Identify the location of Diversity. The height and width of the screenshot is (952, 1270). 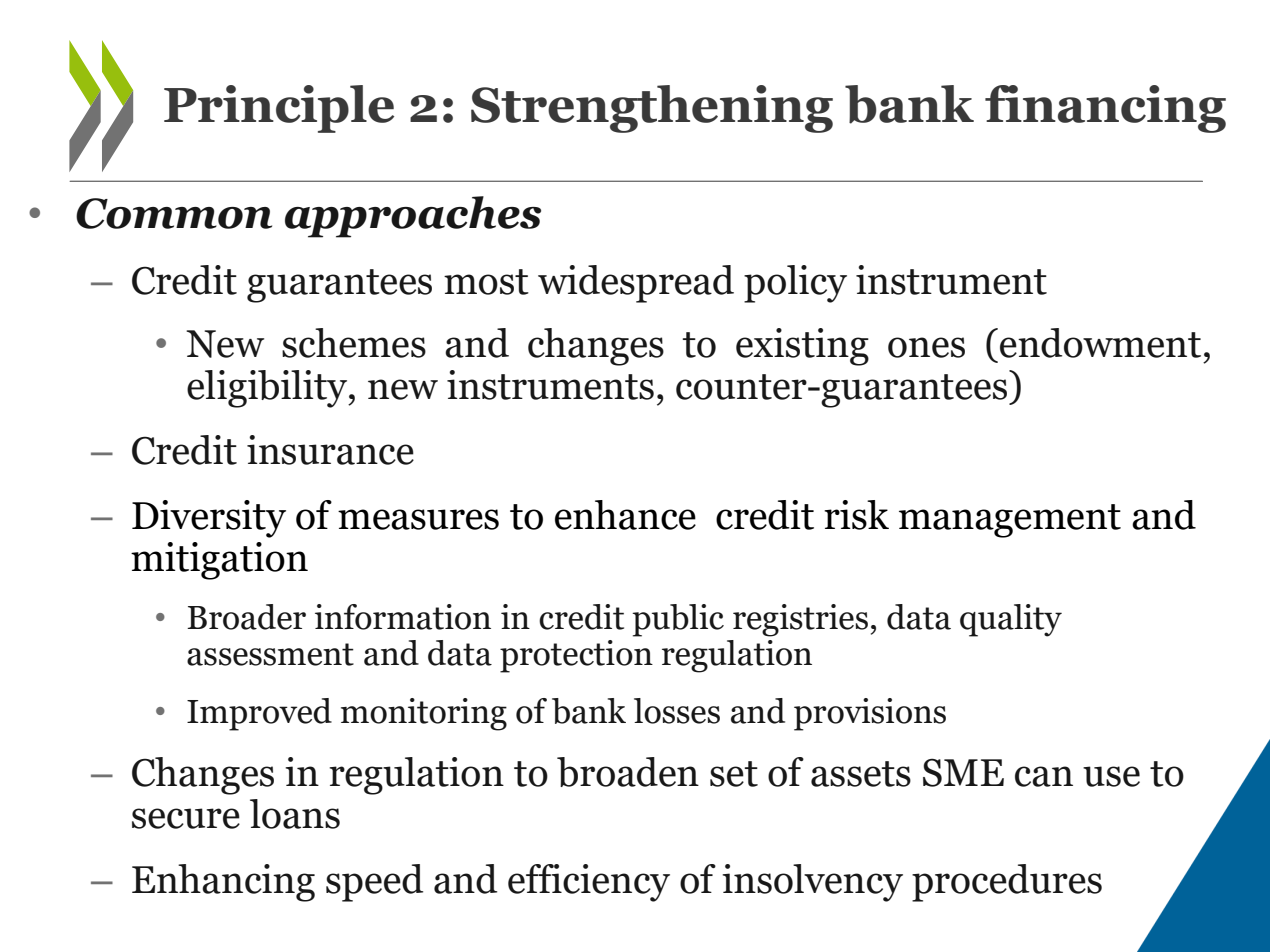
(209, 519).
